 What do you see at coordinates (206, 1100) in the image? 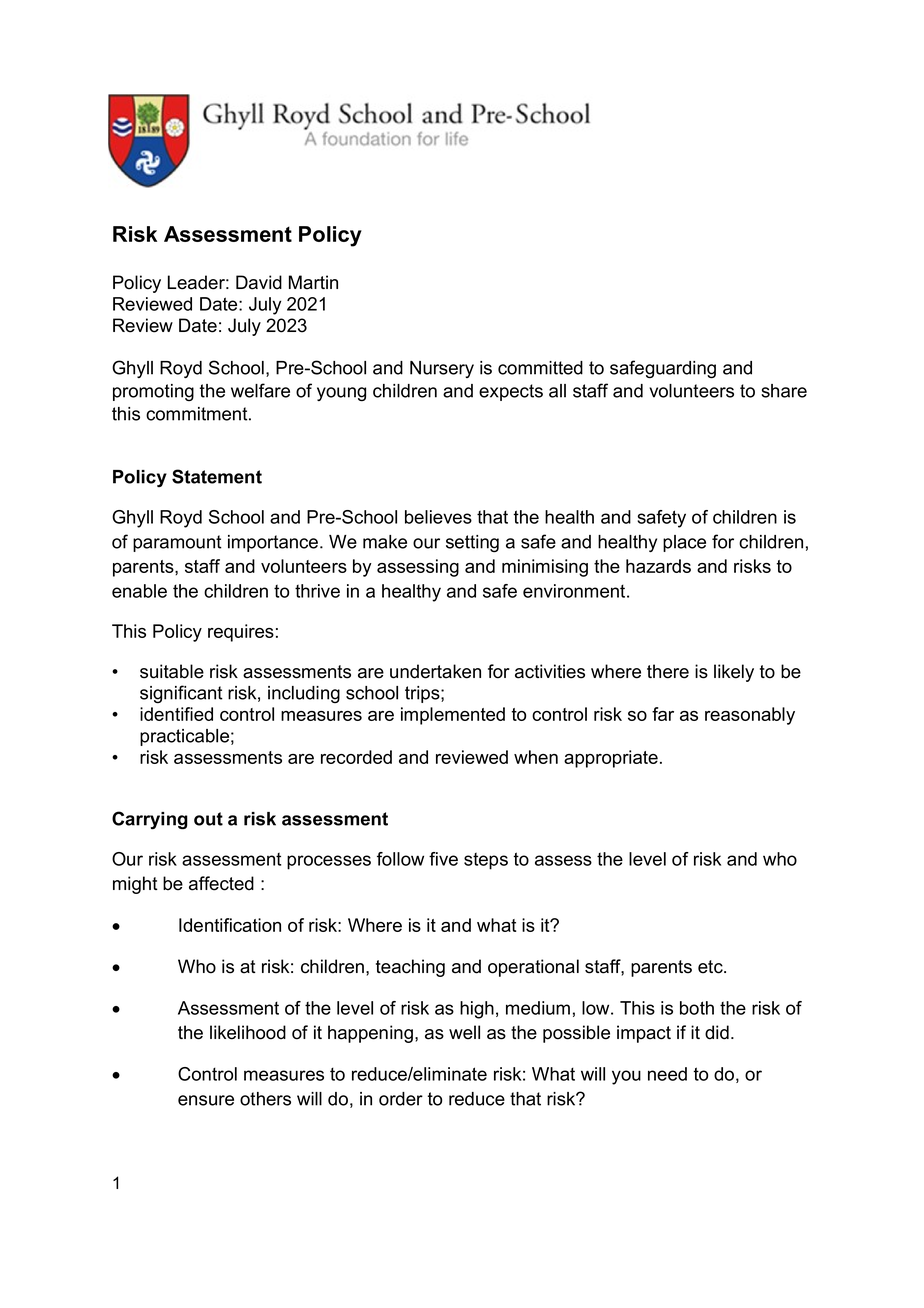
I see `ensure` at bounding box center [206, 1100].
